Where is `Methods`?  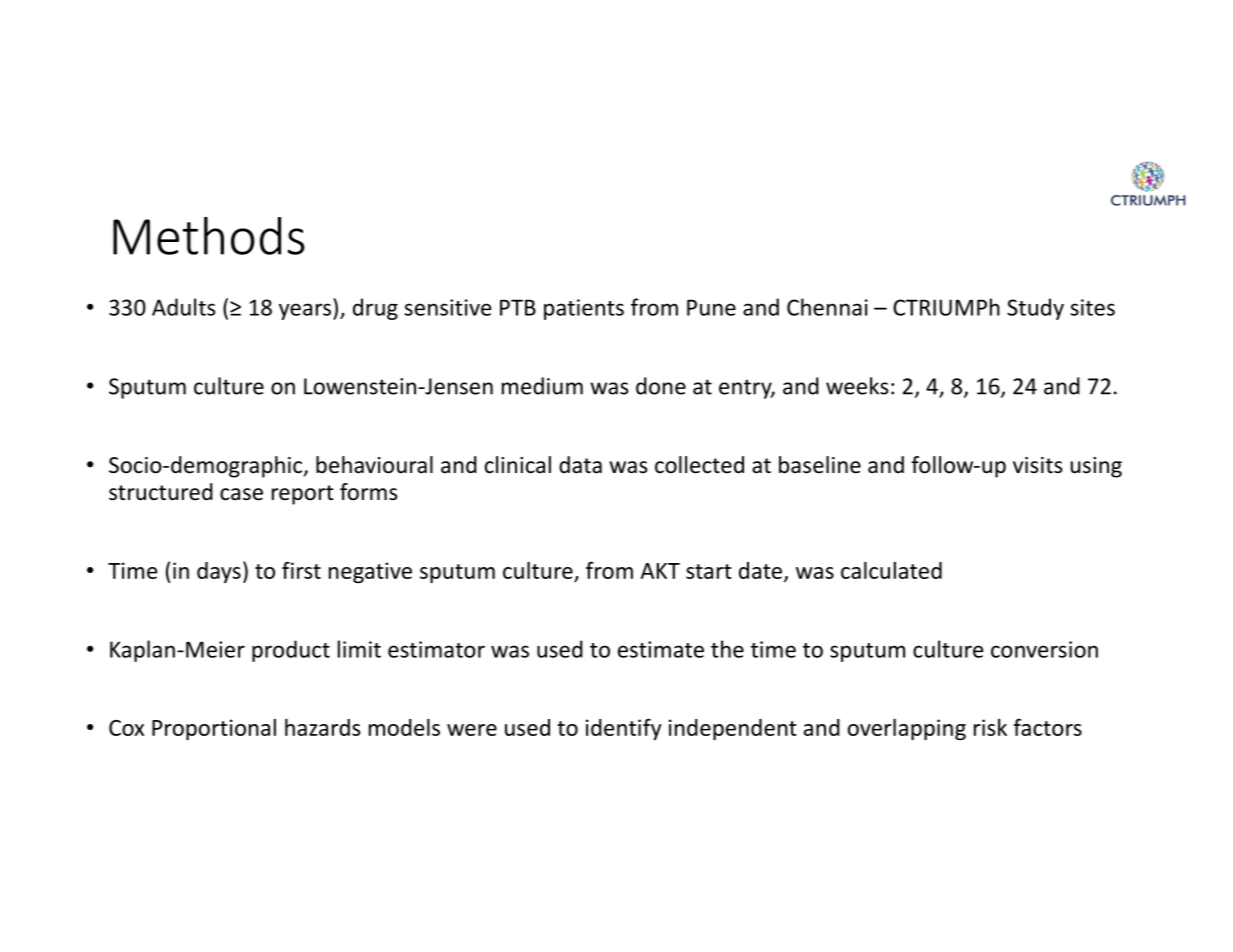 Methods is located at coordinates (209, 236).
